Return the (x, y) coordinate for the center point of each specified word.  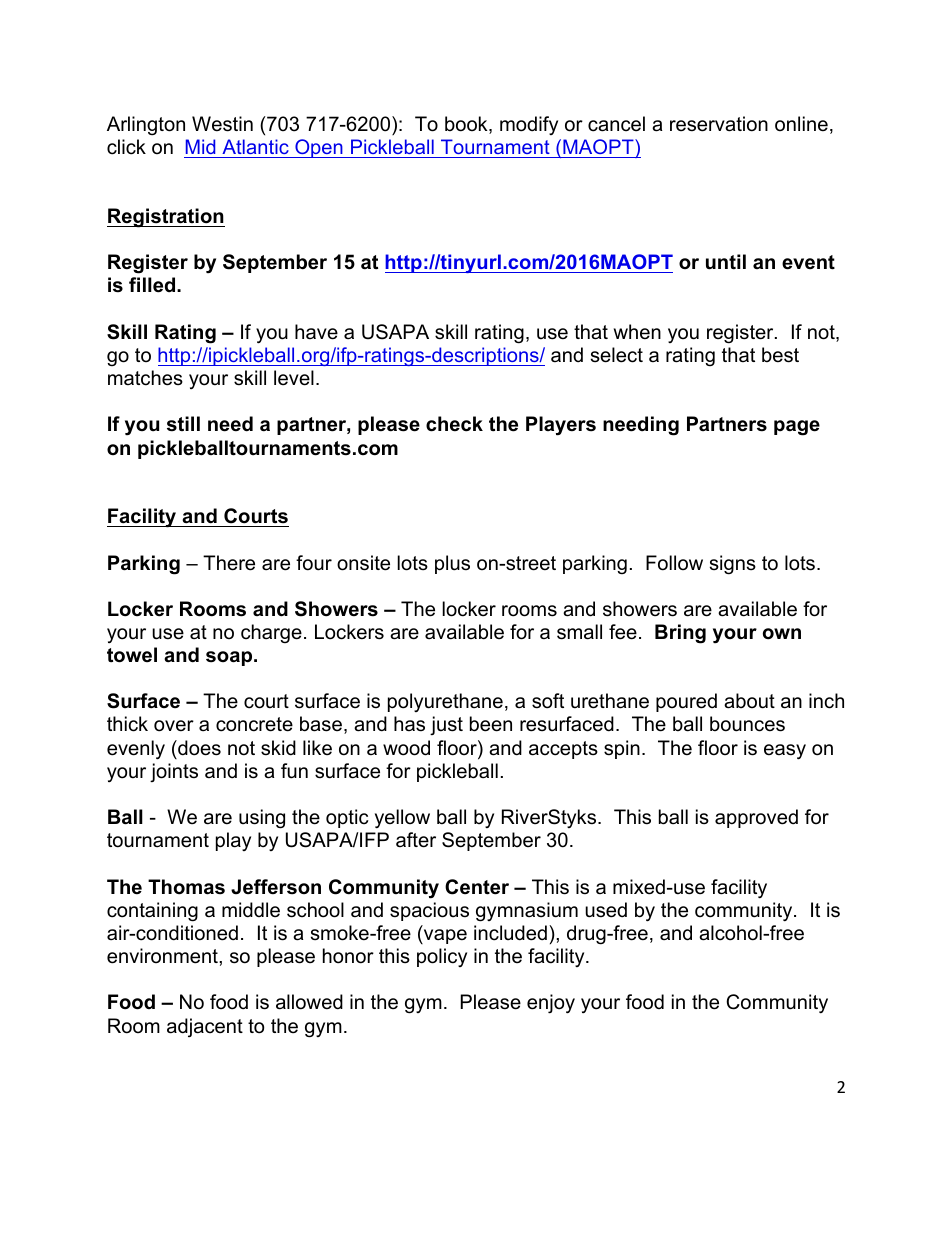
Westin (222, 124)
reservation (719, 124)
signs (733, 565)
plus (452, 564)
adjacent (205, 1027)
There (229, 563)
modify (529, 125)
